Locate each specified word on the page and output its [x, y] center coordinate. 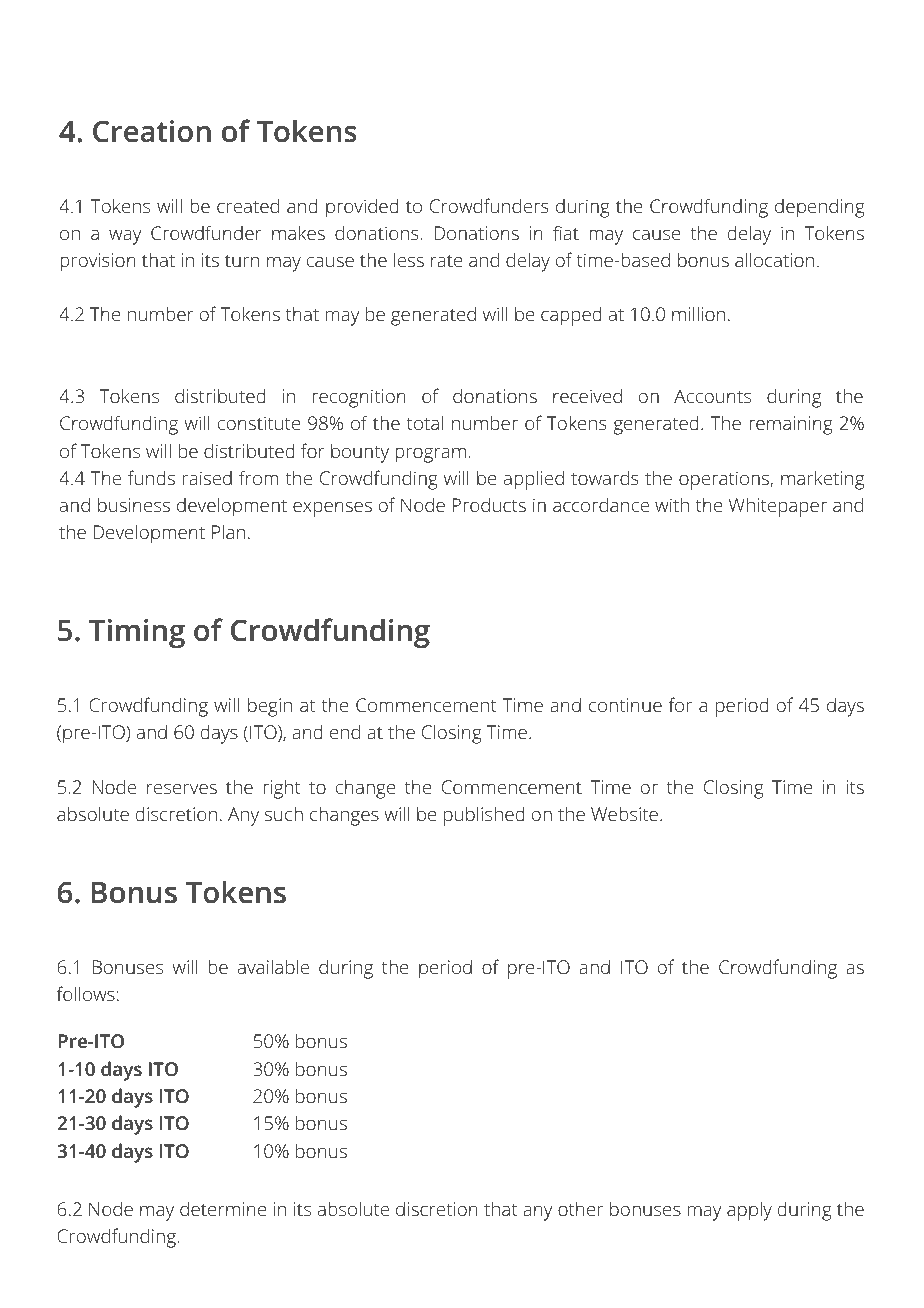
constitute [259, 423]
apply [749, 1211]
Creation [152, 131]
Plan [228, 531]
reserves [182, 788]
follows [86, 993]
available [273, 966]
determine [223, 1208]
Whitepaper [778, 507]
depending [820, 208]
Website [624, 813]
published [484, 816]
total [425, 422]
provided [362, 208]
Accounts [712, 396]
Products [489, 504]
